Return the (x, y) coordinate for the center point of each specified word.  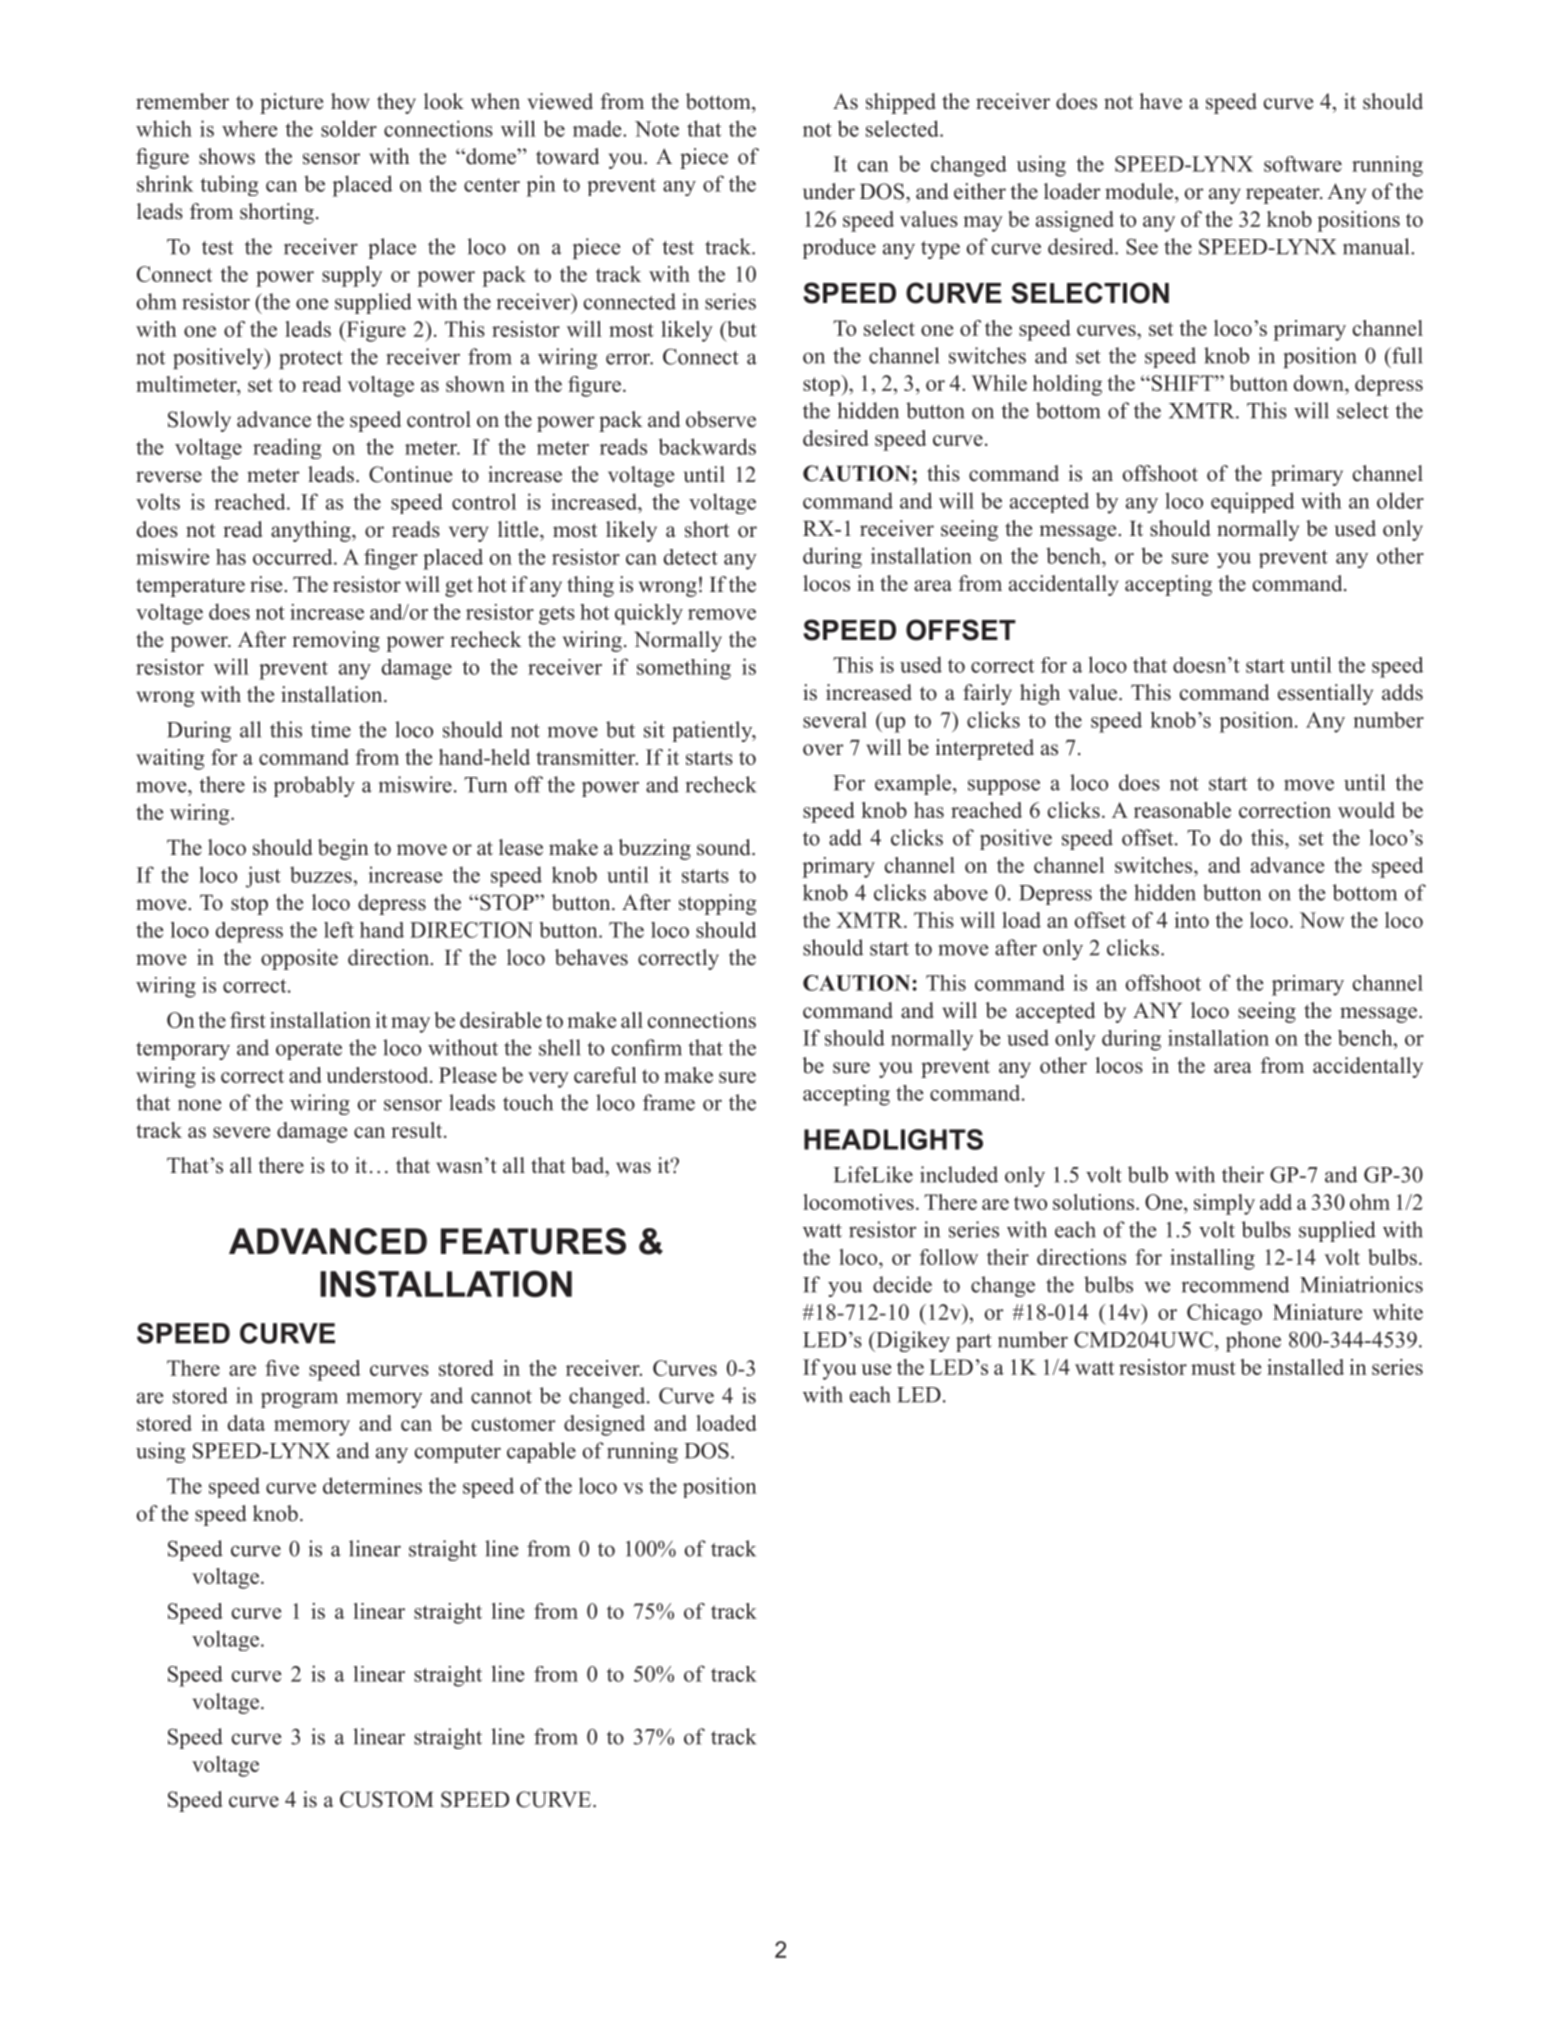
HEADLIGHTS (893, 1139)
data (246, 1423)
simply (1224, 1204)
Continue (410, 474)
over (823, 750)
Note (657, 129)
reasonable (1182, 810)
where (250, 128)
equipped (1252, 502)
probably (314, 786)
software (1303, 164)
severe (241, 1132)
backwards (707, 446)
